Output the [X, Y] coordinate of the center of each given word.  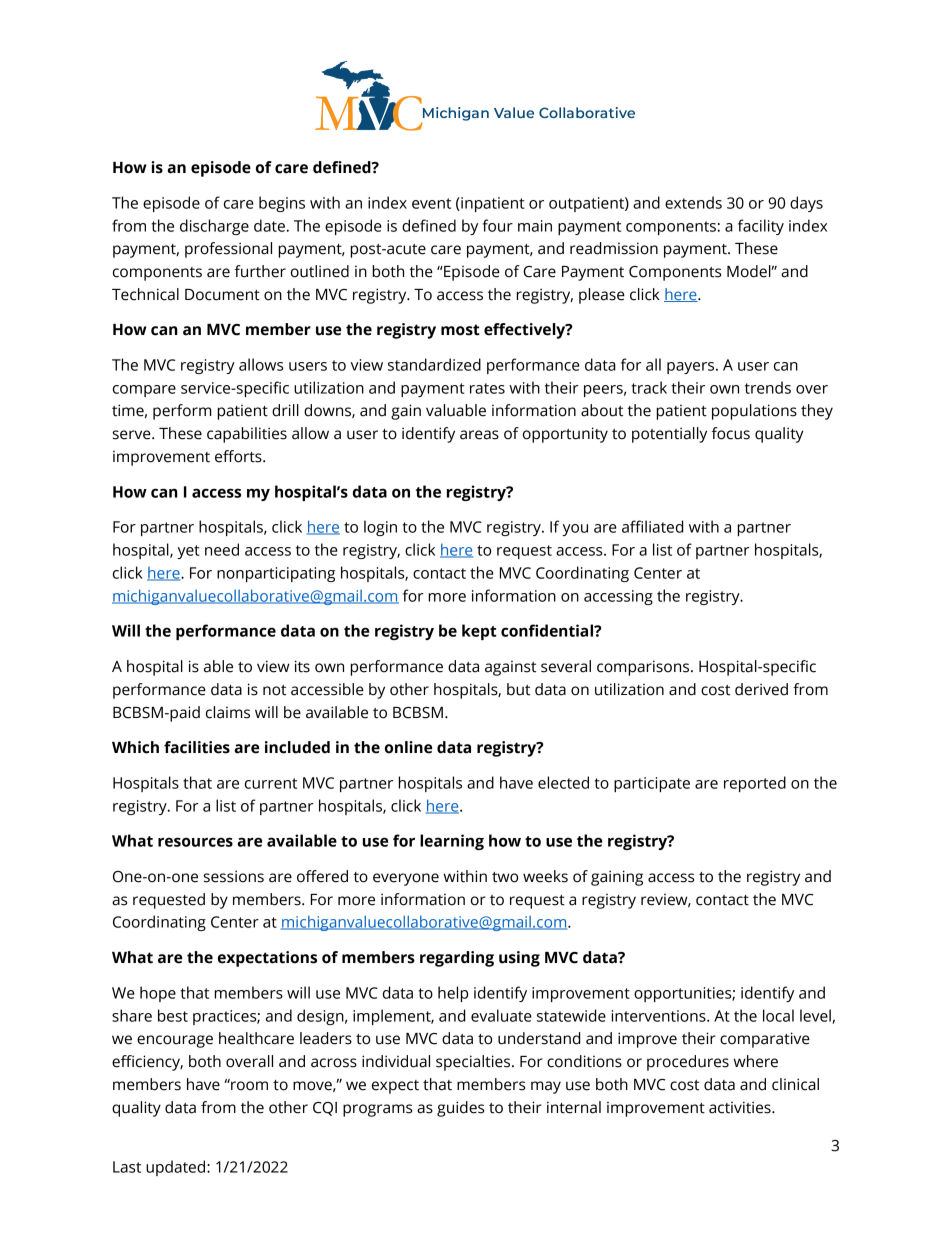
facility [761, 227]
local [778, 1015]
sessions [234, 876]
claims [228, 712]
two [505, 877]
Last [127, 1167]
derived [761, 689]
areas [479, 435]
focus [730, 433]
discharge [214, 227]
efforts [239, 456]
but [518, 689]
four [498, 225]
